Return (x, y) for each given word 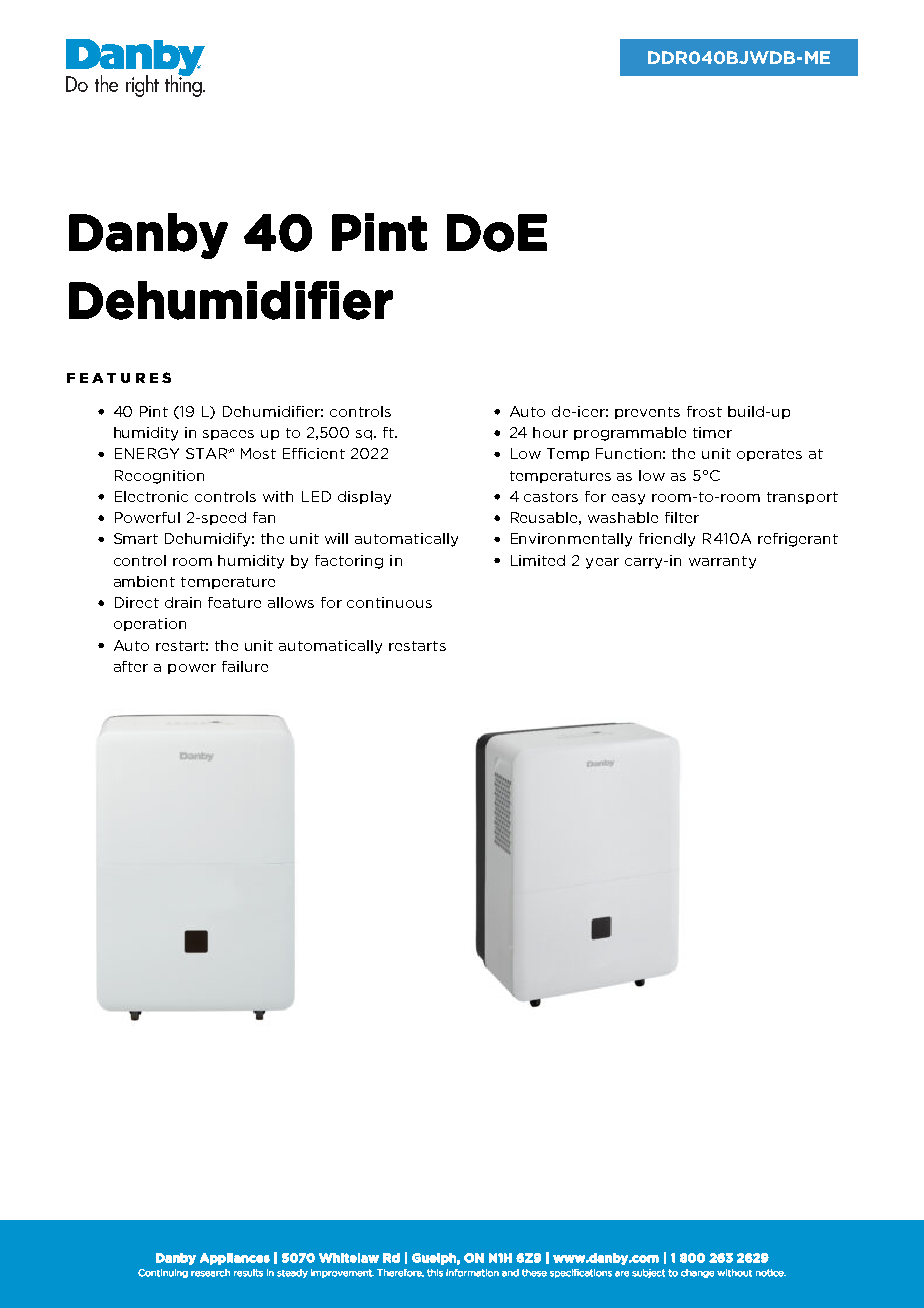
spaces (228, 435)
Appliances (235, 1259)
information (472, 1273)
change (697, 1273)
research (210, 1273)
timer (712, 432)
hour (550, 432)
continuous (389, 602)
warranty (722, 562)
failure (245, 666)
